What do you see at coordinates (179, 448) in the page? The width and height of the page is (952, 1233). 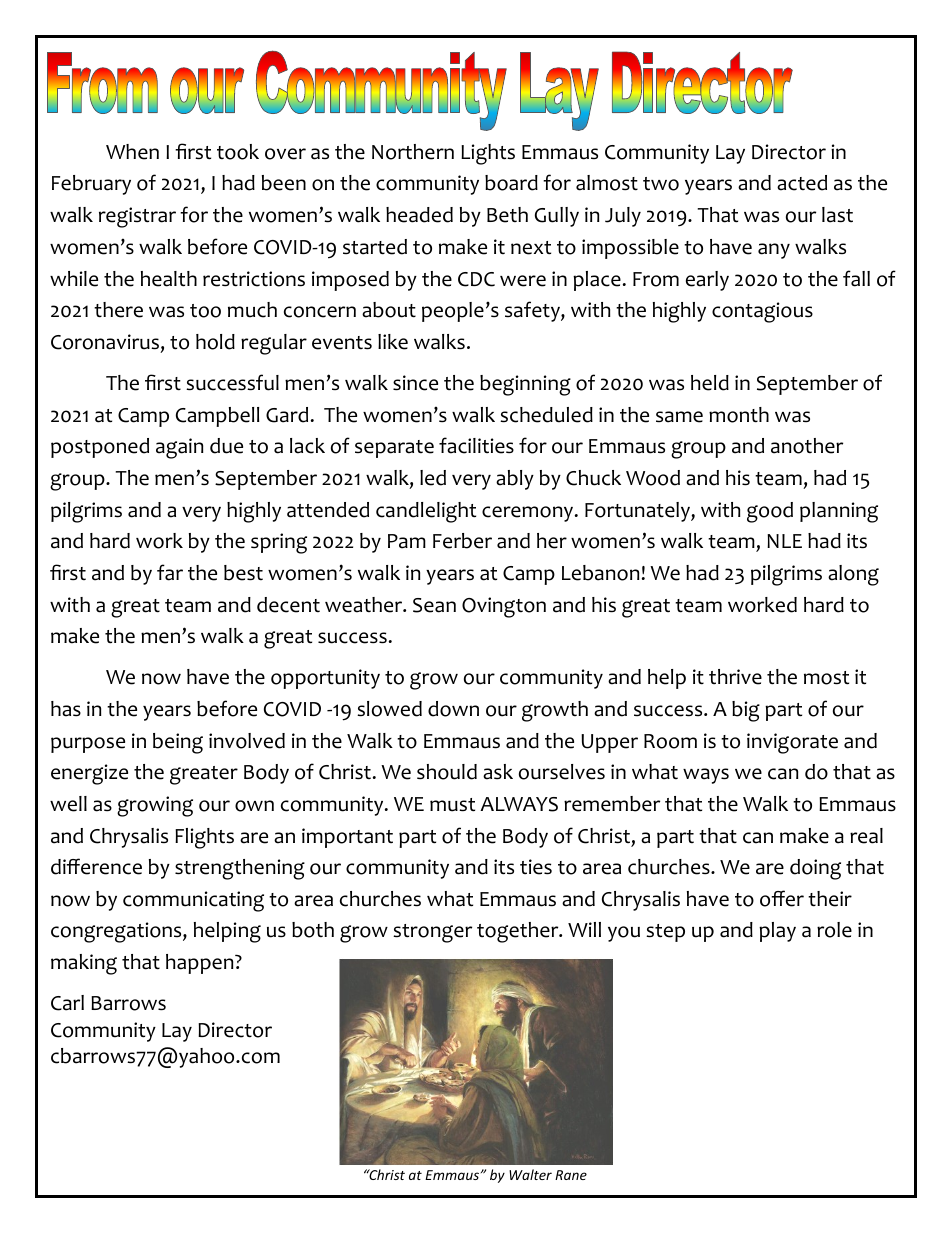 I see `again` at bounding box center [179, 448].
